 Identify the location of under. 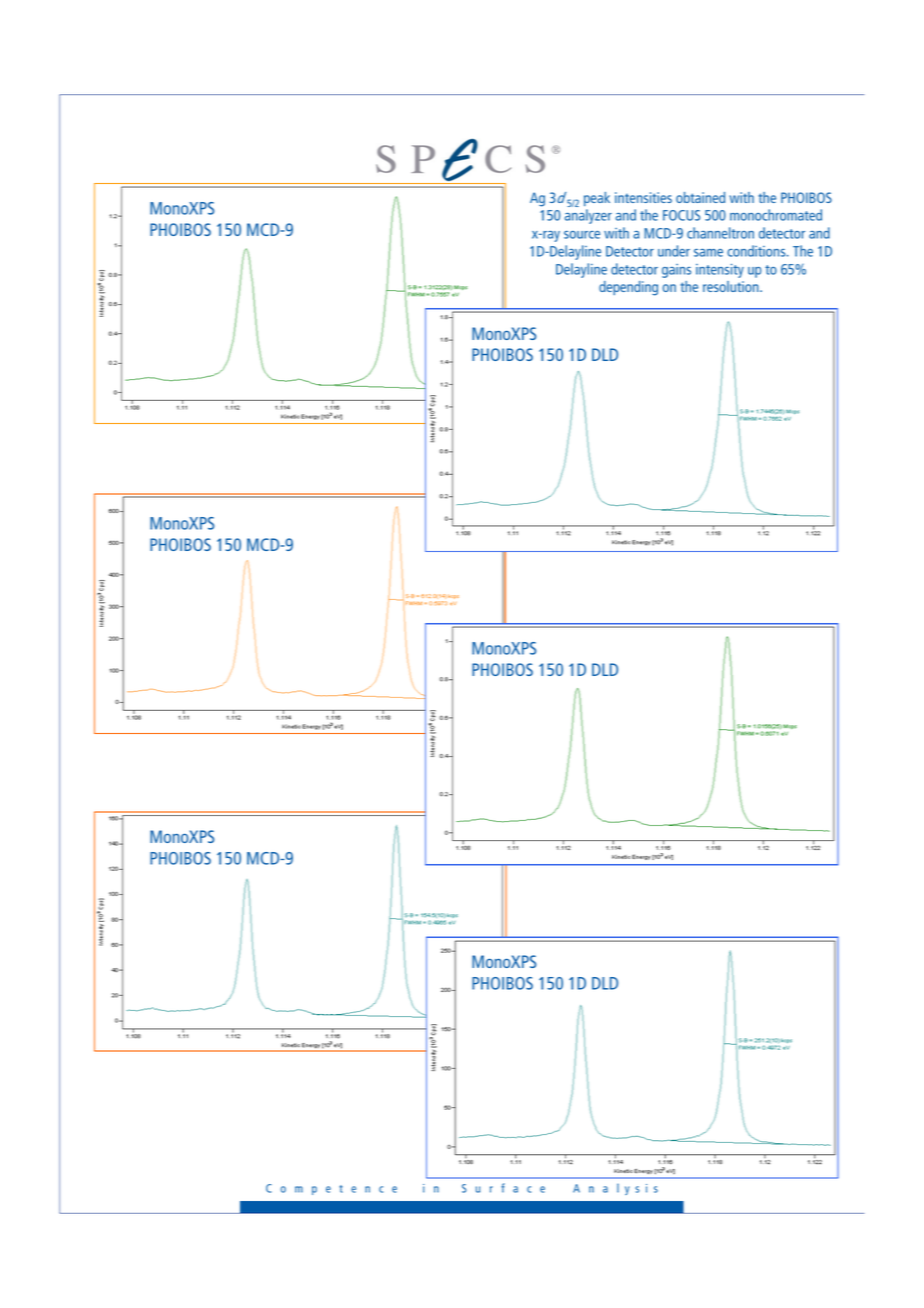
(674, 251).
